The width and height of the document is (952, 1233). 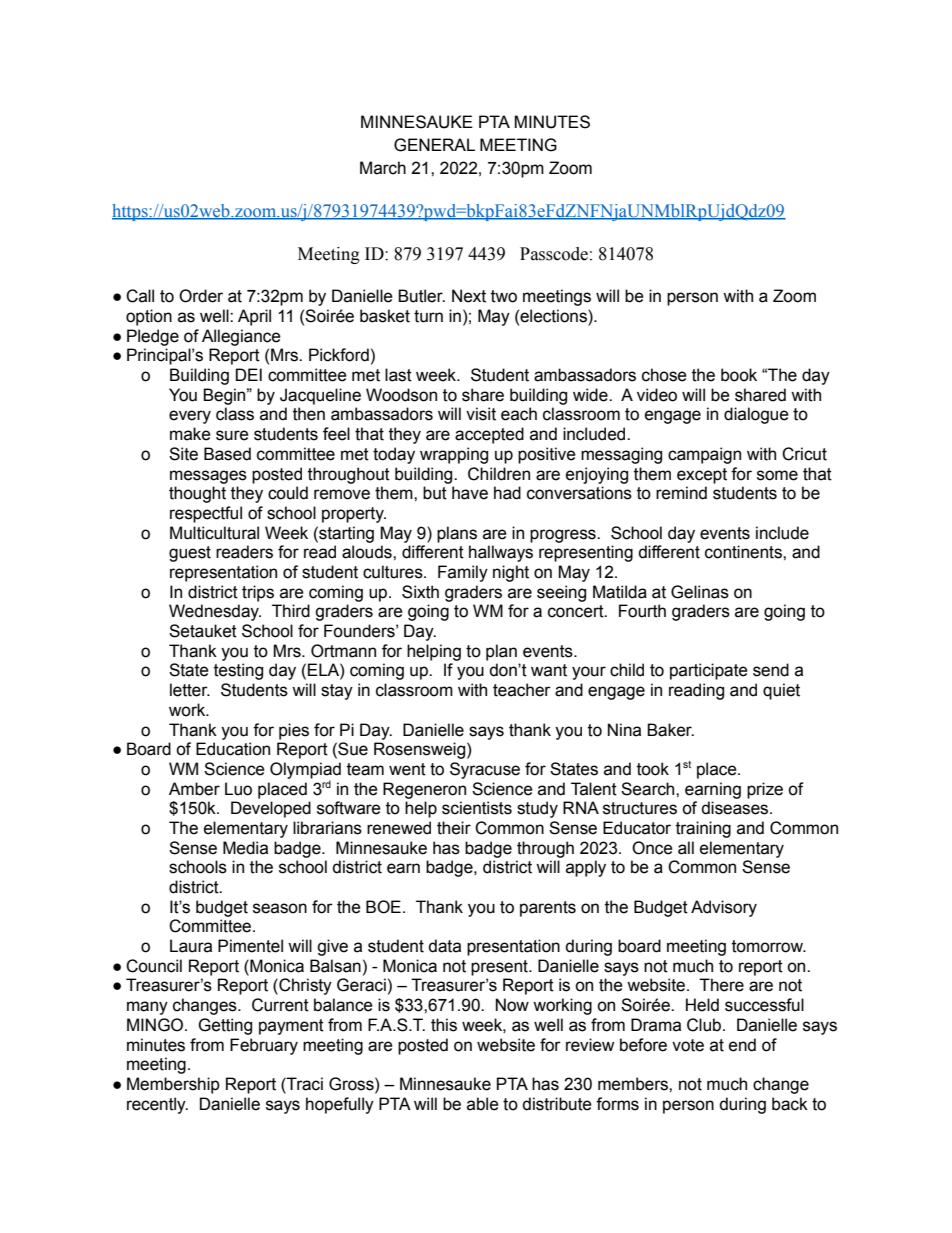 What do you see at coordinates (483, 1104) in the document?
I see `able` at bounding box center [483, 1104].
